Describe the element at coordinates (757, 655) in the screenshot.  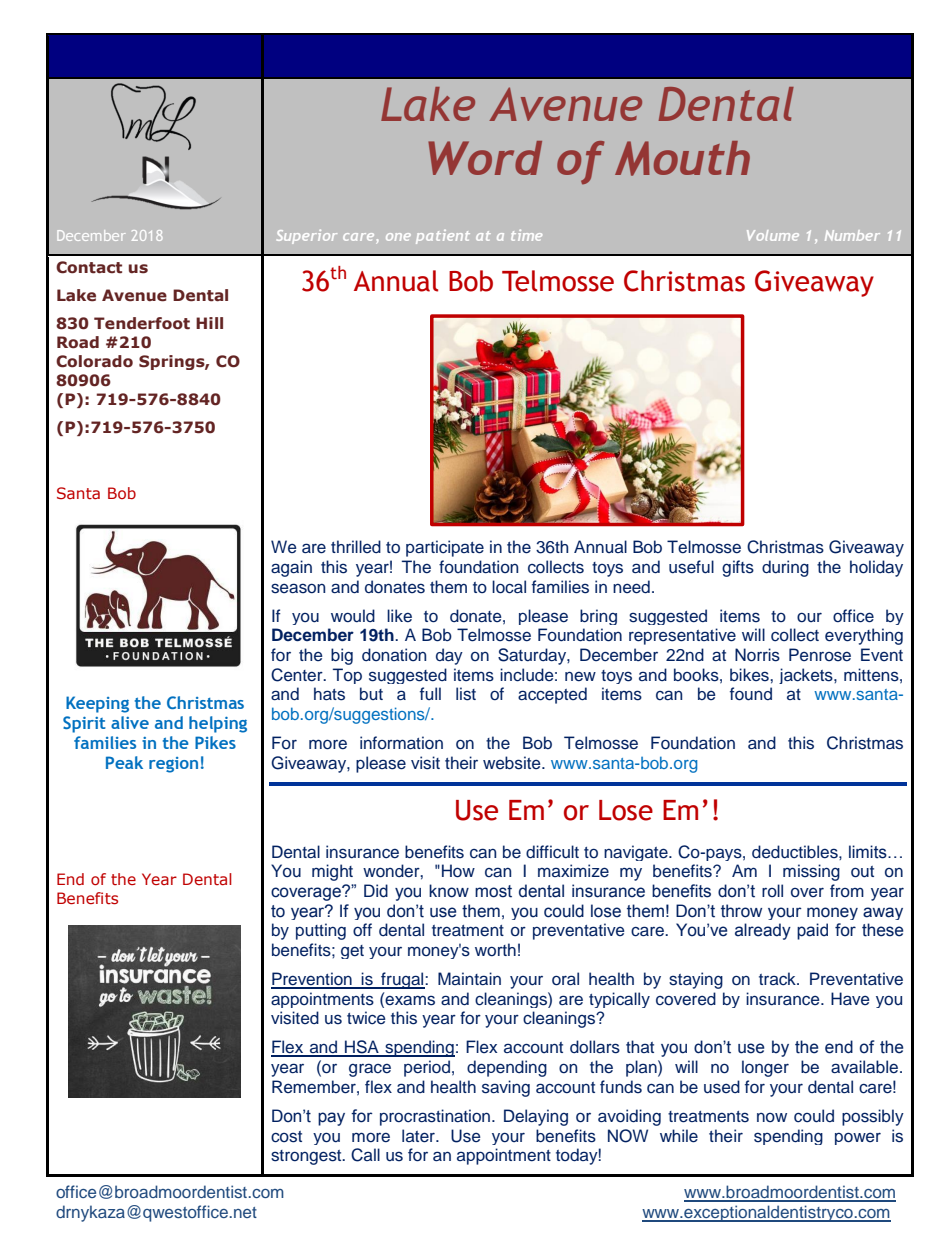
I see `Norris` at that location.
